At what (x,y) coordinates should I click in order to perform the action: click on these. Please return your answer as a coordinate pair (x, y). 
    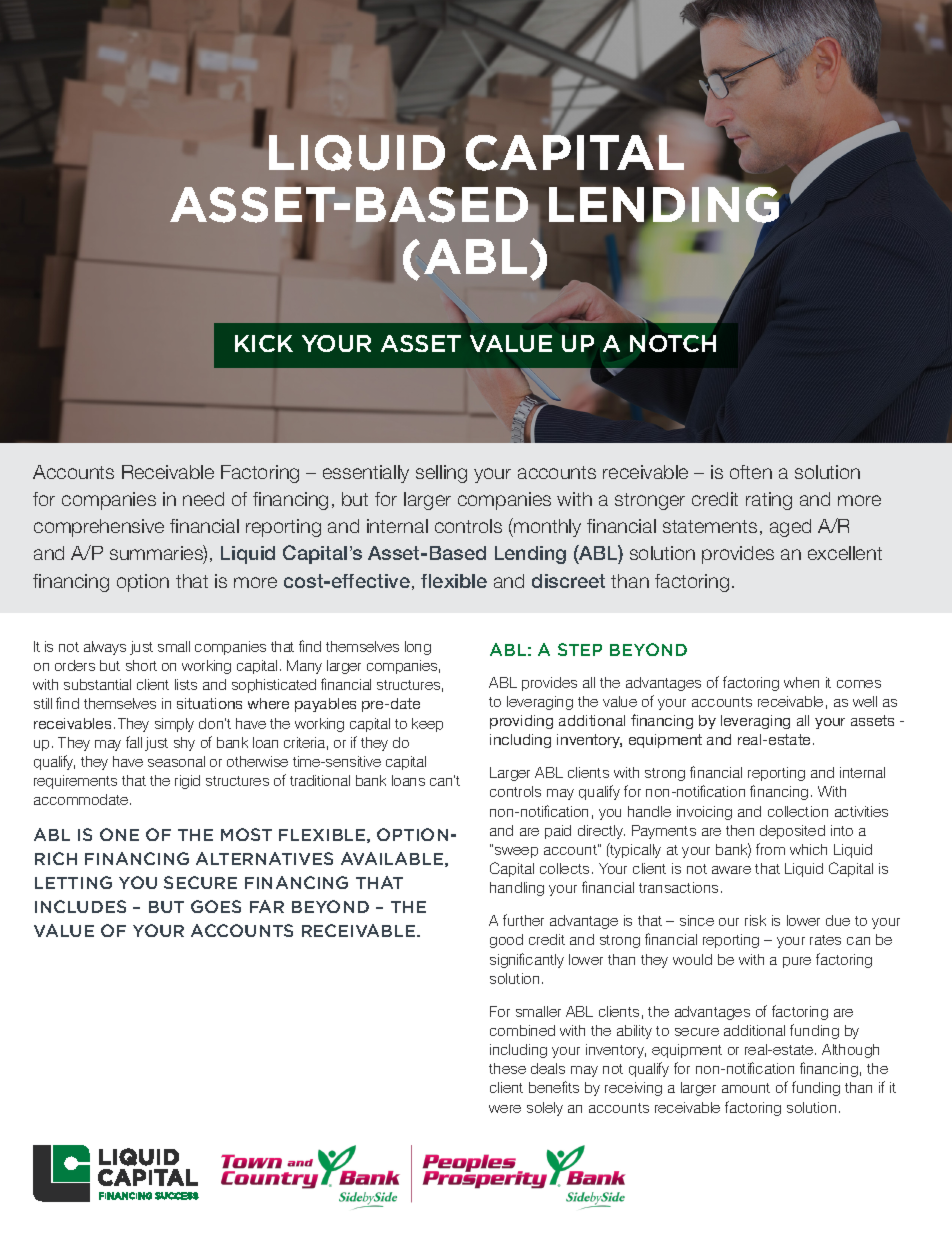
    Looking at the image, I should click on (507, 1068).
